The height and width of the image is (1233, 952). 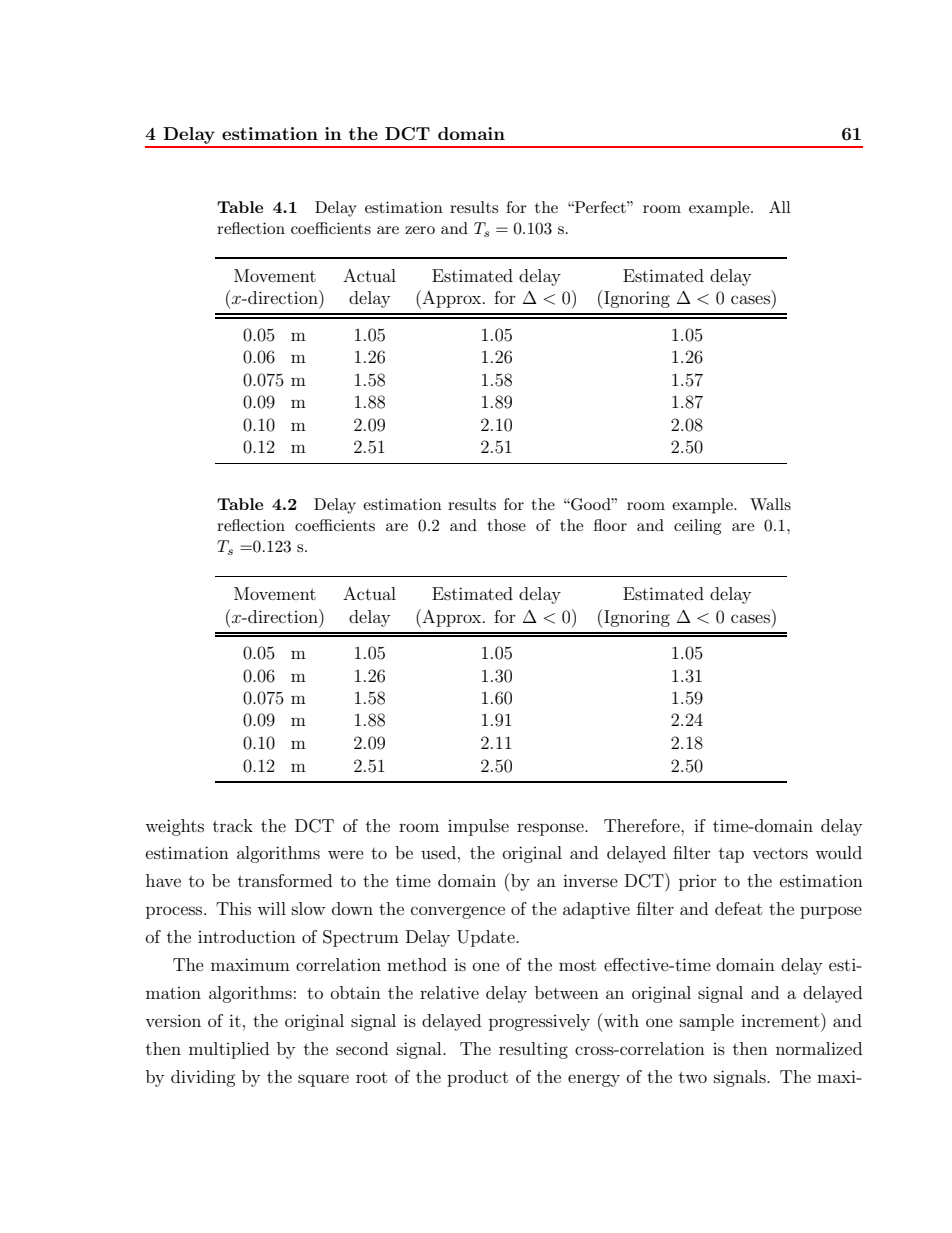 What do you see at coordinates (643, 825) in the image?
I see `Therefore` at bounding box center [643, 825].
